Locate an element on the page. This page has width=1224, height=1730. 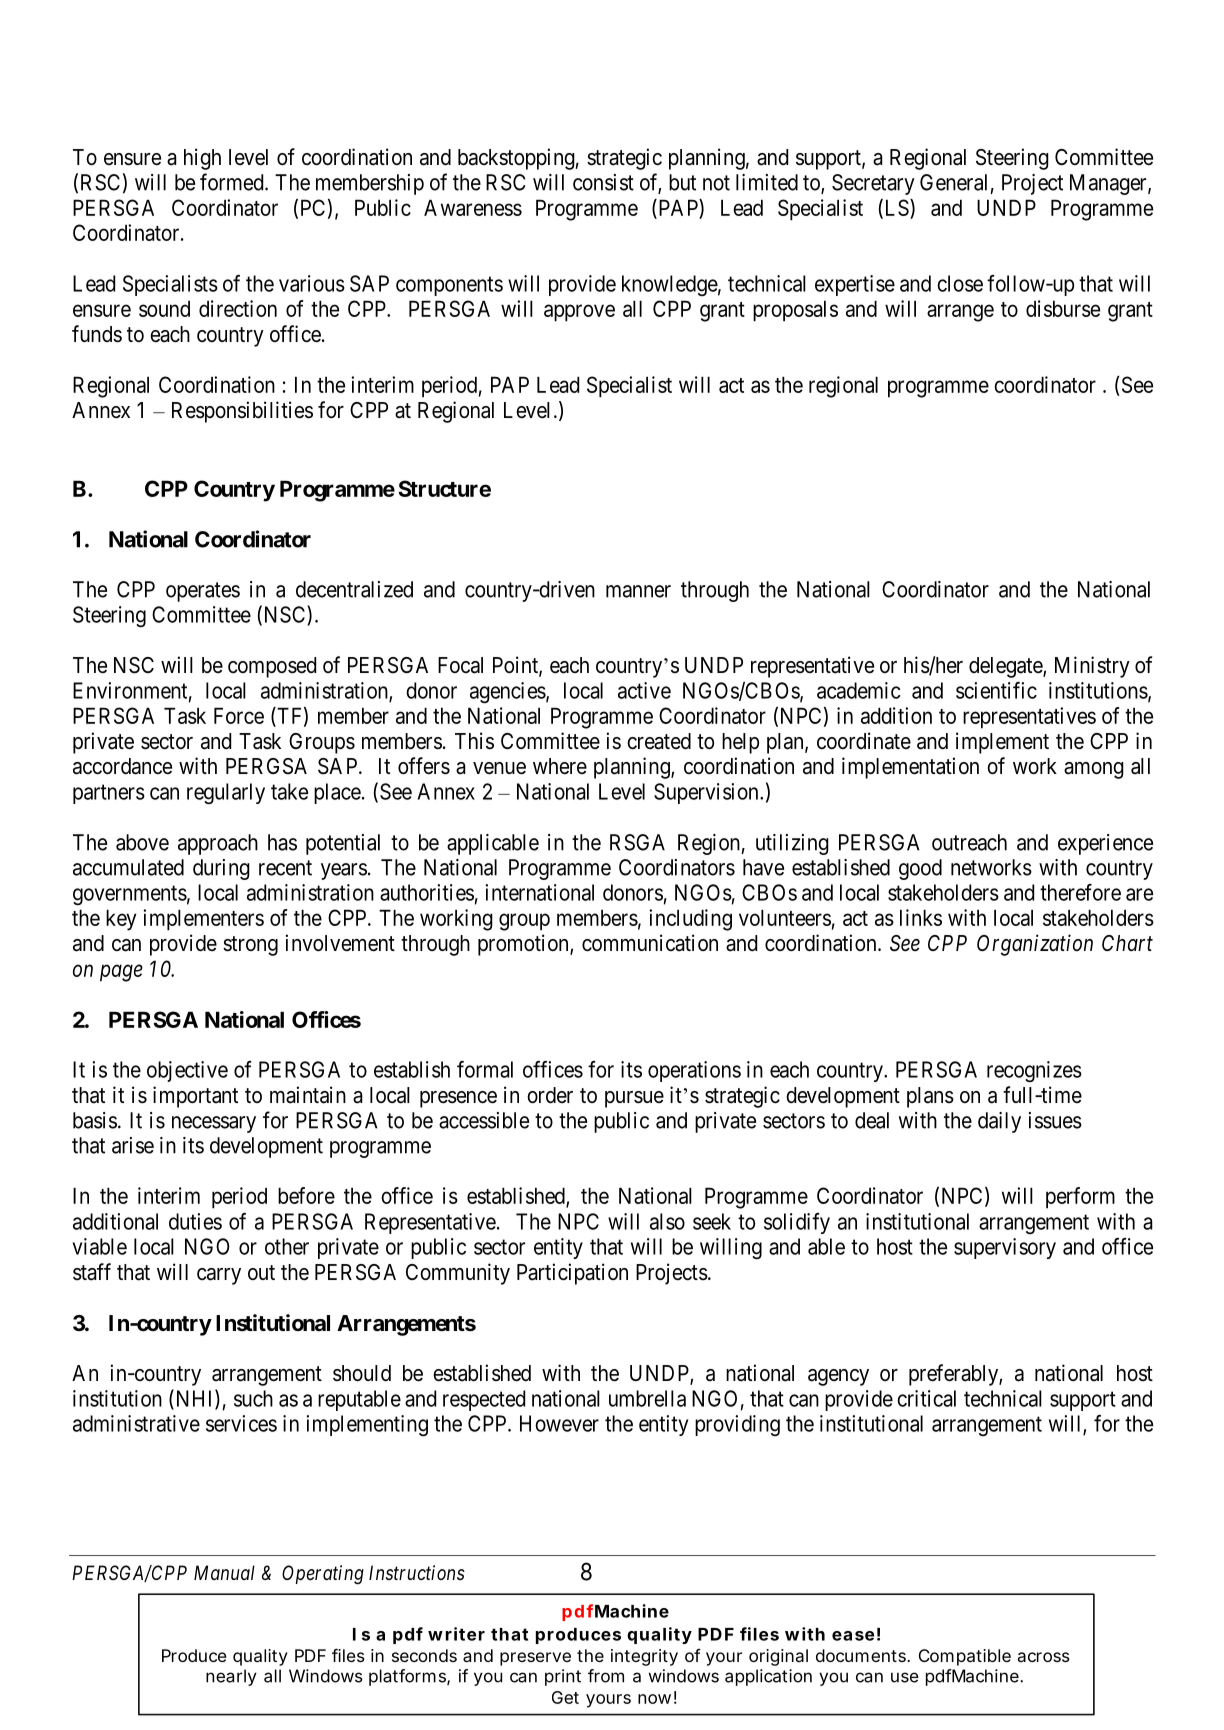
pursue is located at coordinates (634, 1099).
